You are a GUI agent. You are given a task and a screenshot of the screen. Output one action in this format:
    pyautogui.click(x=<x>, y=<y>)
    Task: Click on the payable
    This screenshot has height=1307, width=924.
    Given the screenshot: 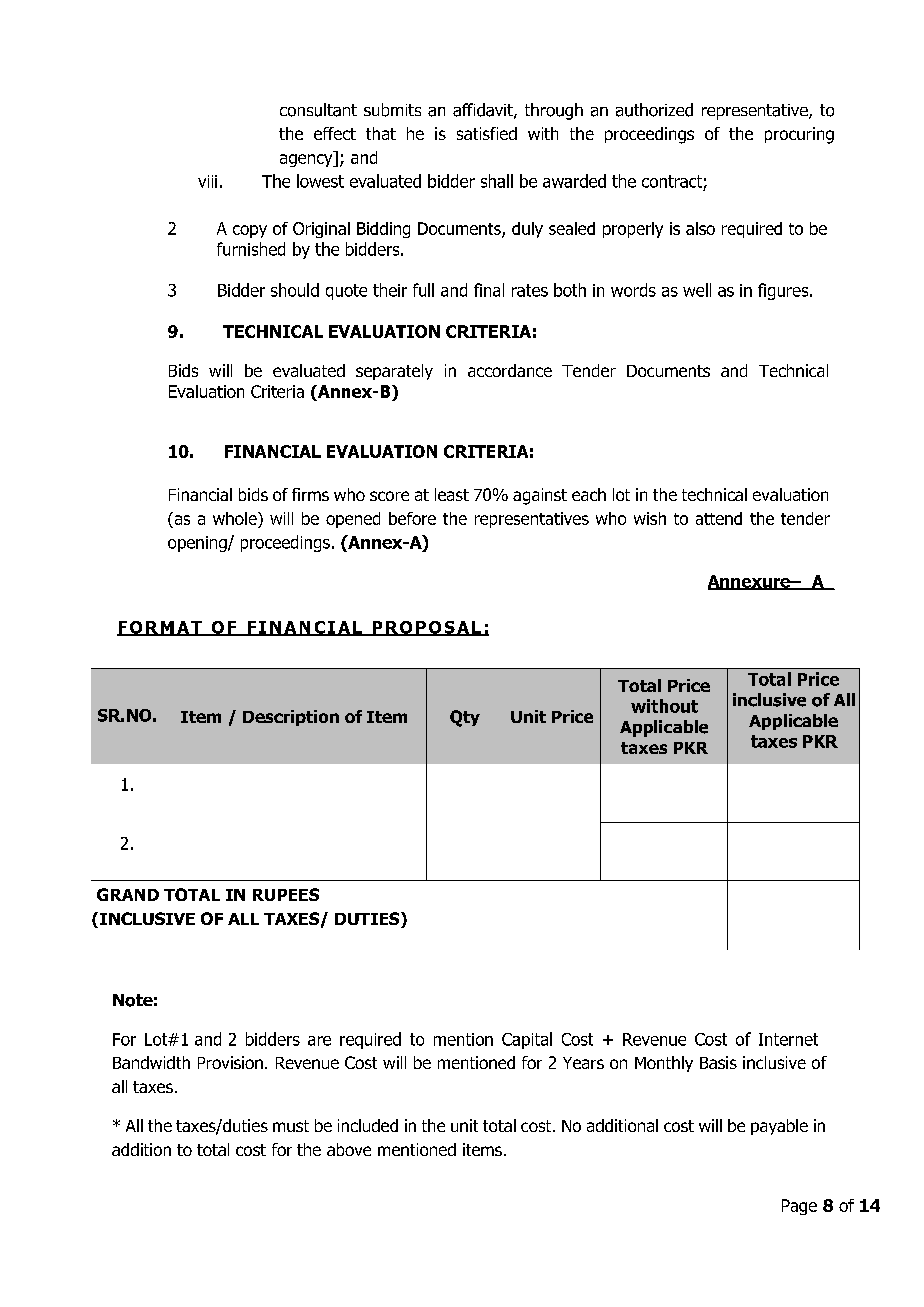 What is the action you would take?
    pyautogui.click(x=779, y=1127)
